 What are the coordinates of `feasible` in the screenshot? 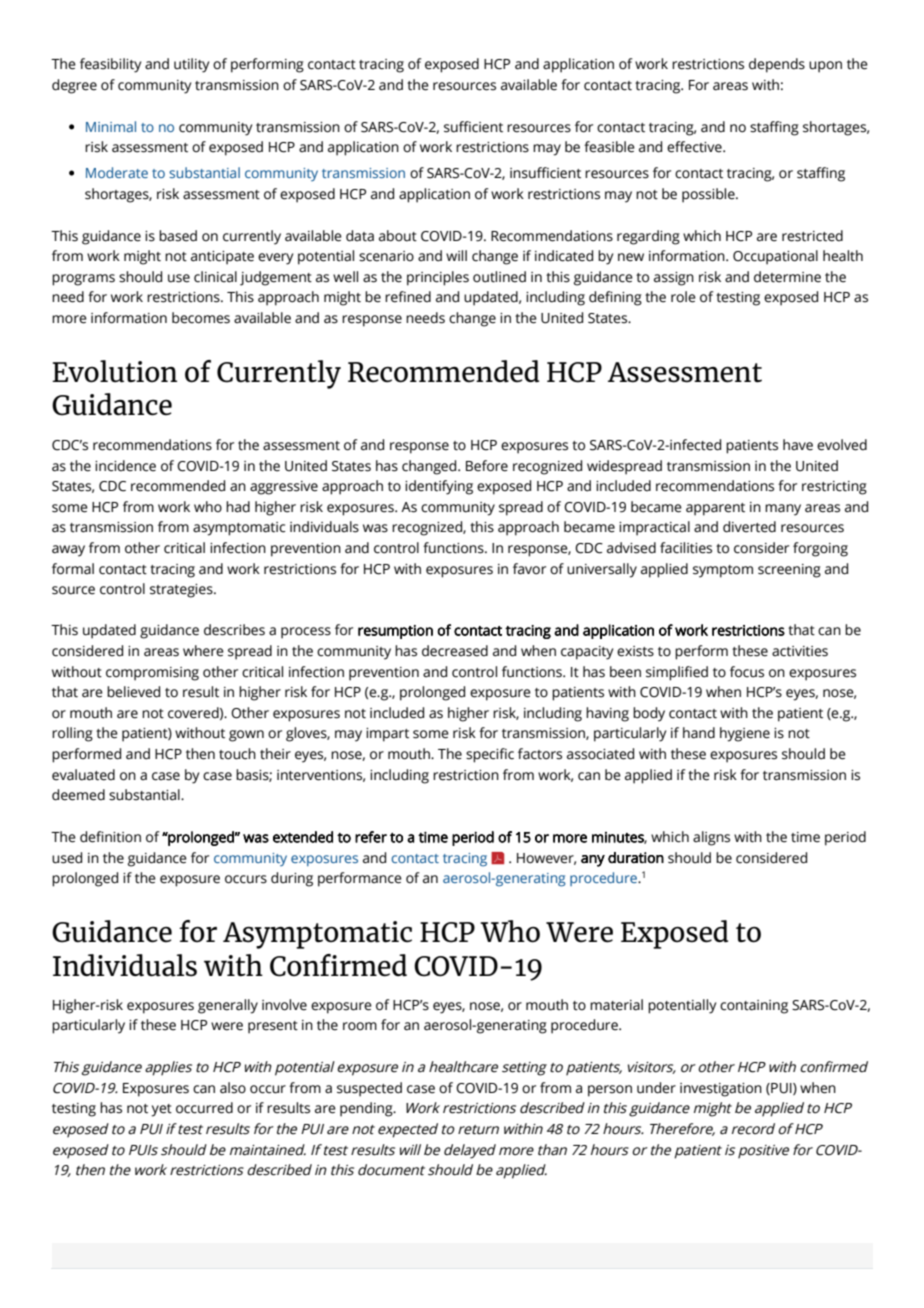 It's located at (609, 147).
